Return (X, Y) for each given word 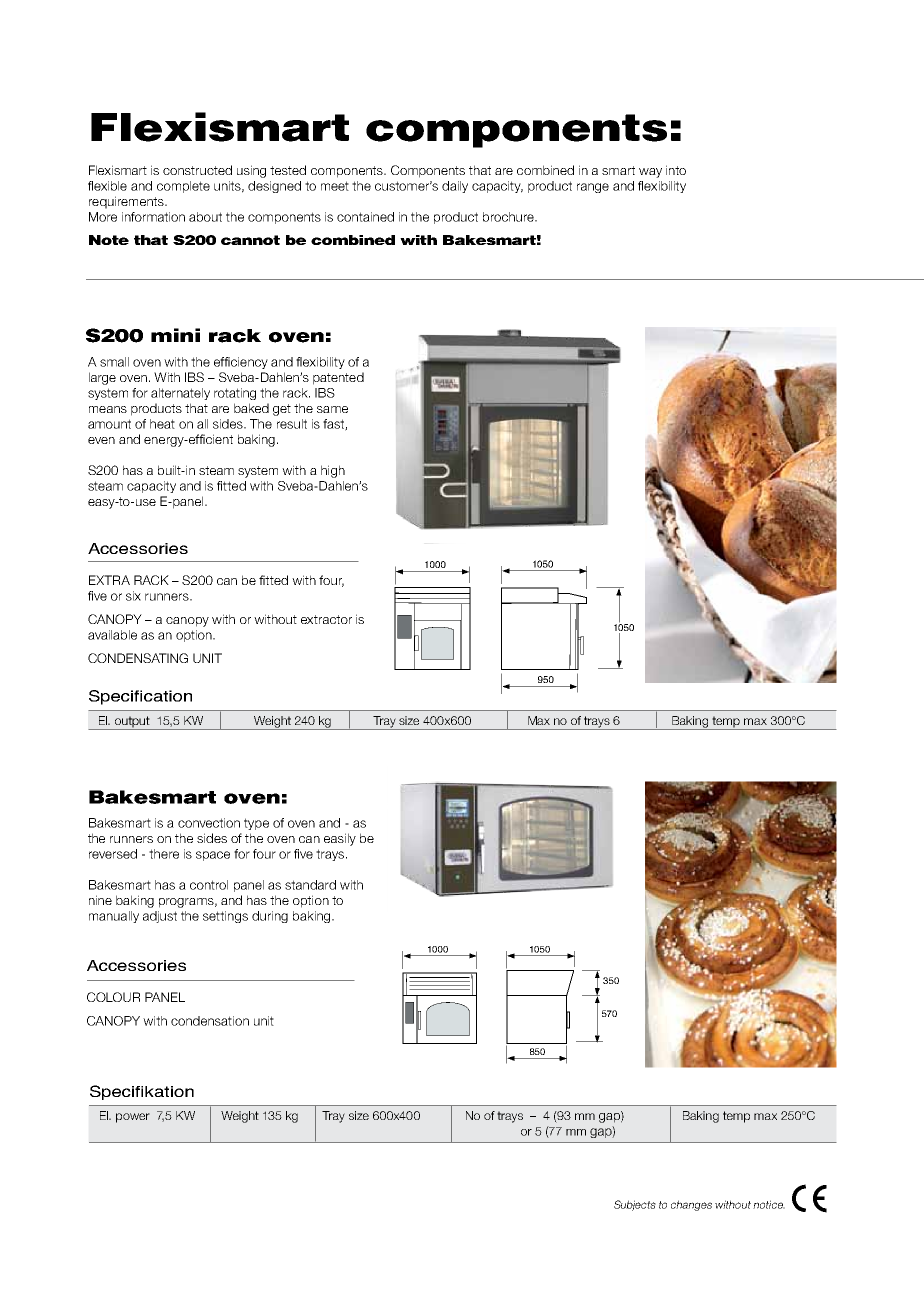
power (133, 1118)
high (333, 471)
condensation (210, 1021)
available (112, 635)
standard (310, 885)
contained (365, 217)
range (593, 188)
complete (183, 187)
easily (340, 839)
